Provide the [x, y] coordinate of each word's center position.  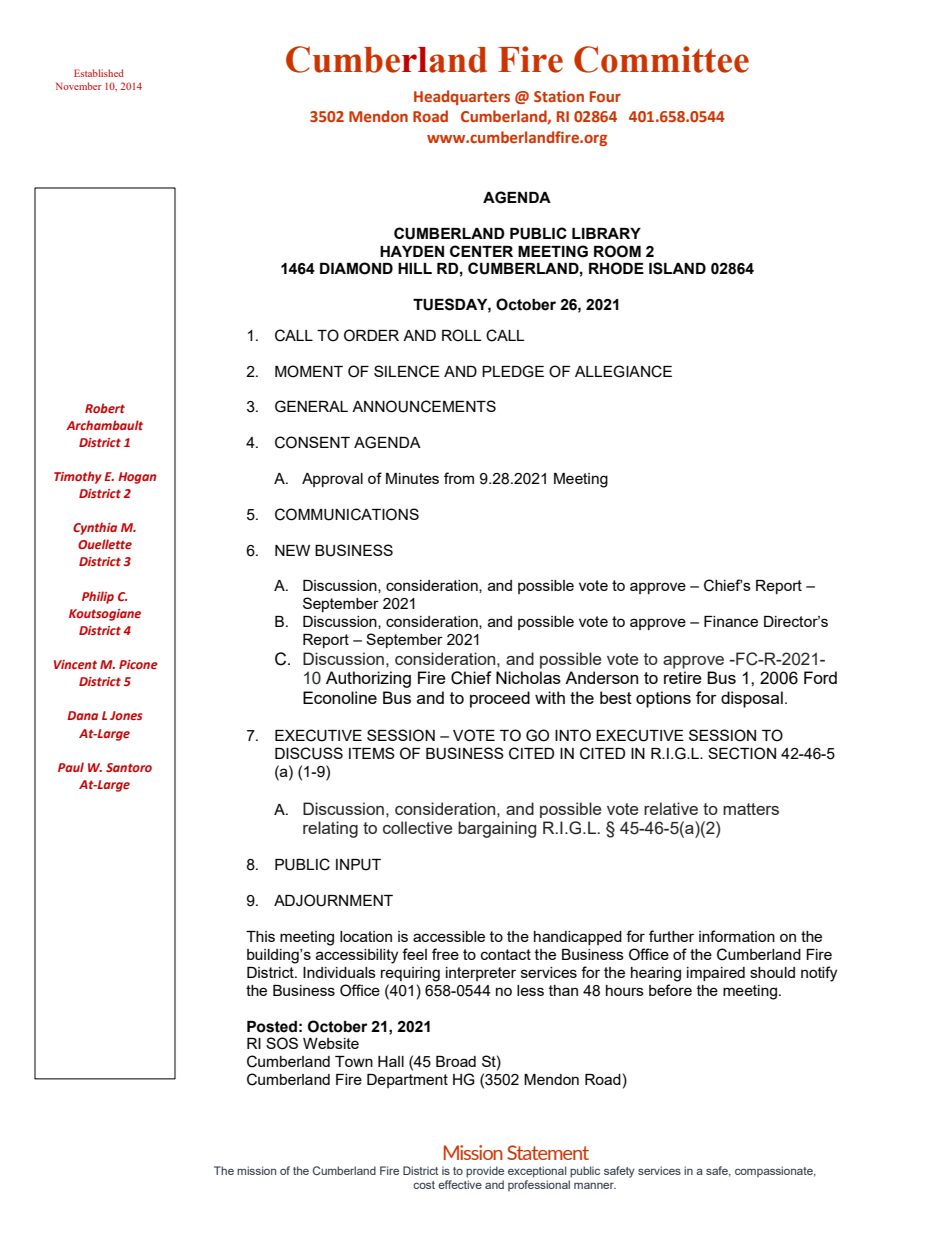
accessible [449, 936]
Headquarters [462, 97]
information [737, 936]
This [260, 936]
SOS [282, 1043]
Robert [105, 408]
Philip [98, 597]
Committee [661, 59]
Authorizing [368, 679]
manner [595, 1186]
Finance [731, 621]
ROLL [461, 335]
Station [559, 96]
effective [460, 1184]
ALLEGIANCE [623, 371]
